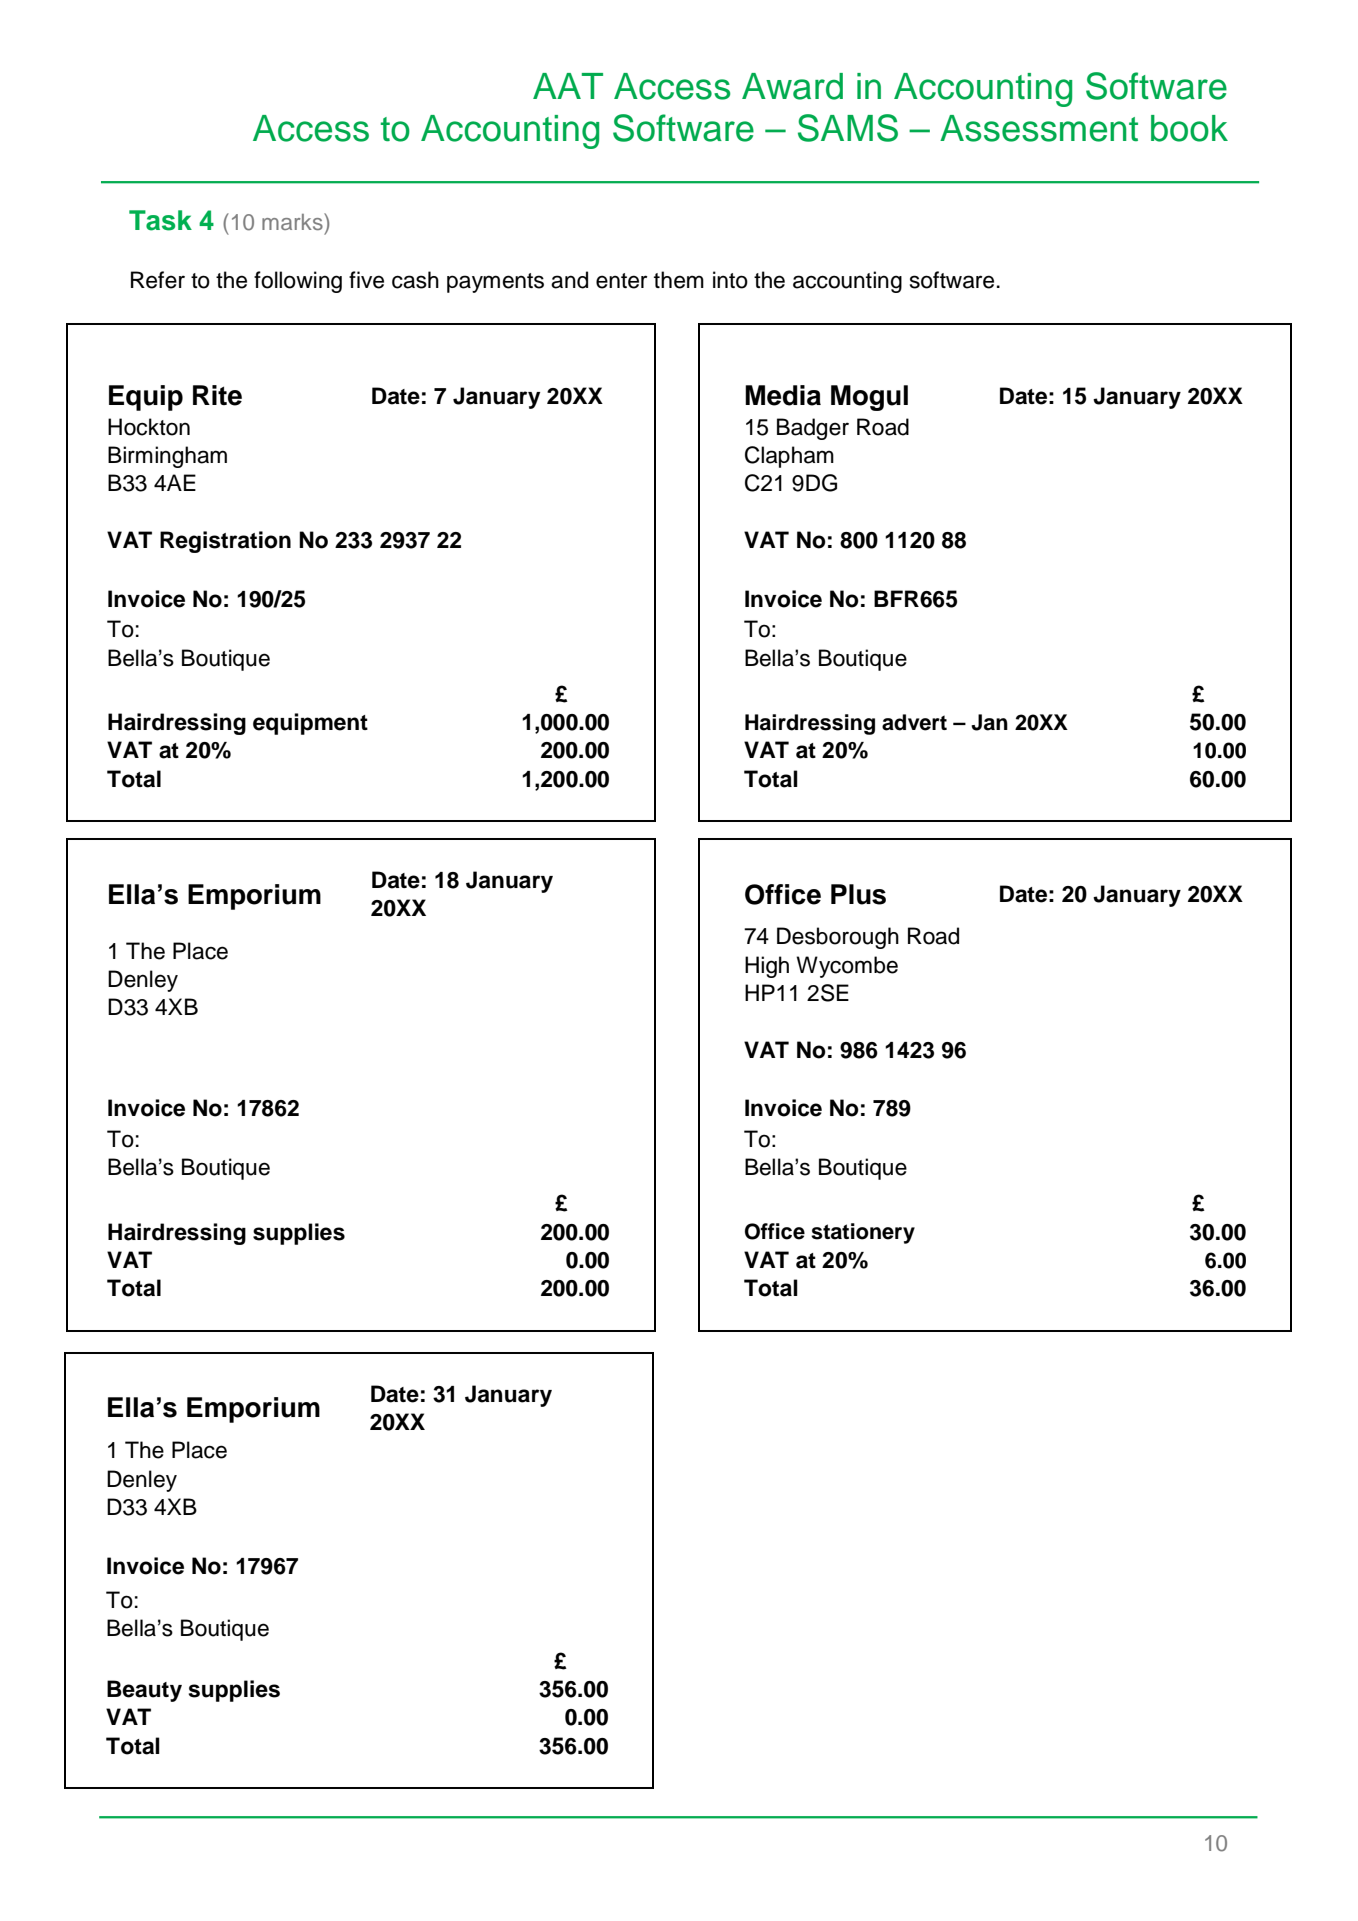 The width and height of the screenshot is (1358, 1921). Describe the element at coordinates (847, 967) in the screenshot. I see `Wycombe` at that location.
